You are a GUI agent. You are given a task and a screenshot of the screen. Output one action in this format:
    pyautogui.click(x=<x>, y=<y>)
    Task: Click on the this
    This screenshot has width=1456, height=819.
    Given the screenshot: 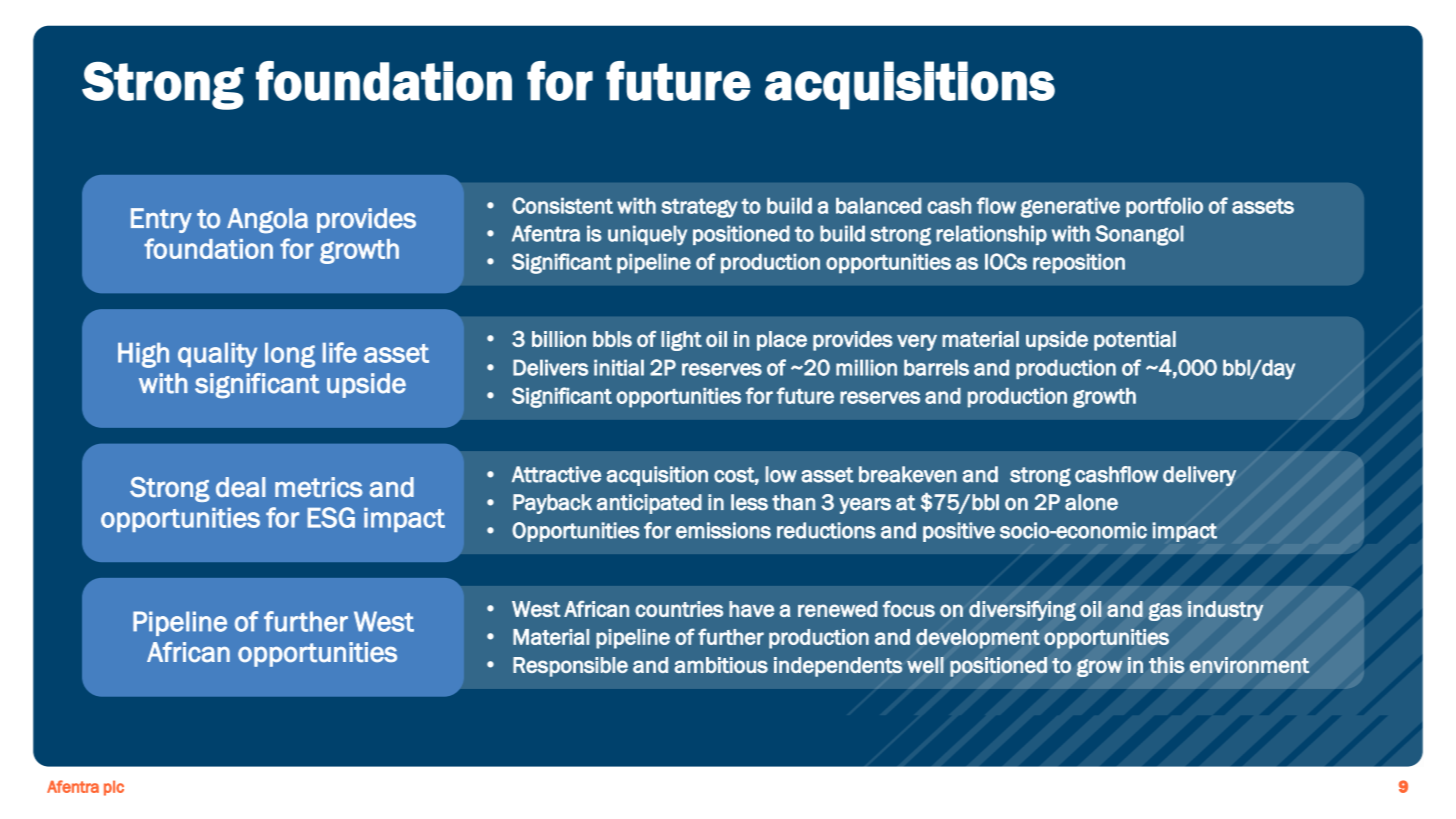 What is the action you would take?
    pyautogui.click(x=1166, y=665)
